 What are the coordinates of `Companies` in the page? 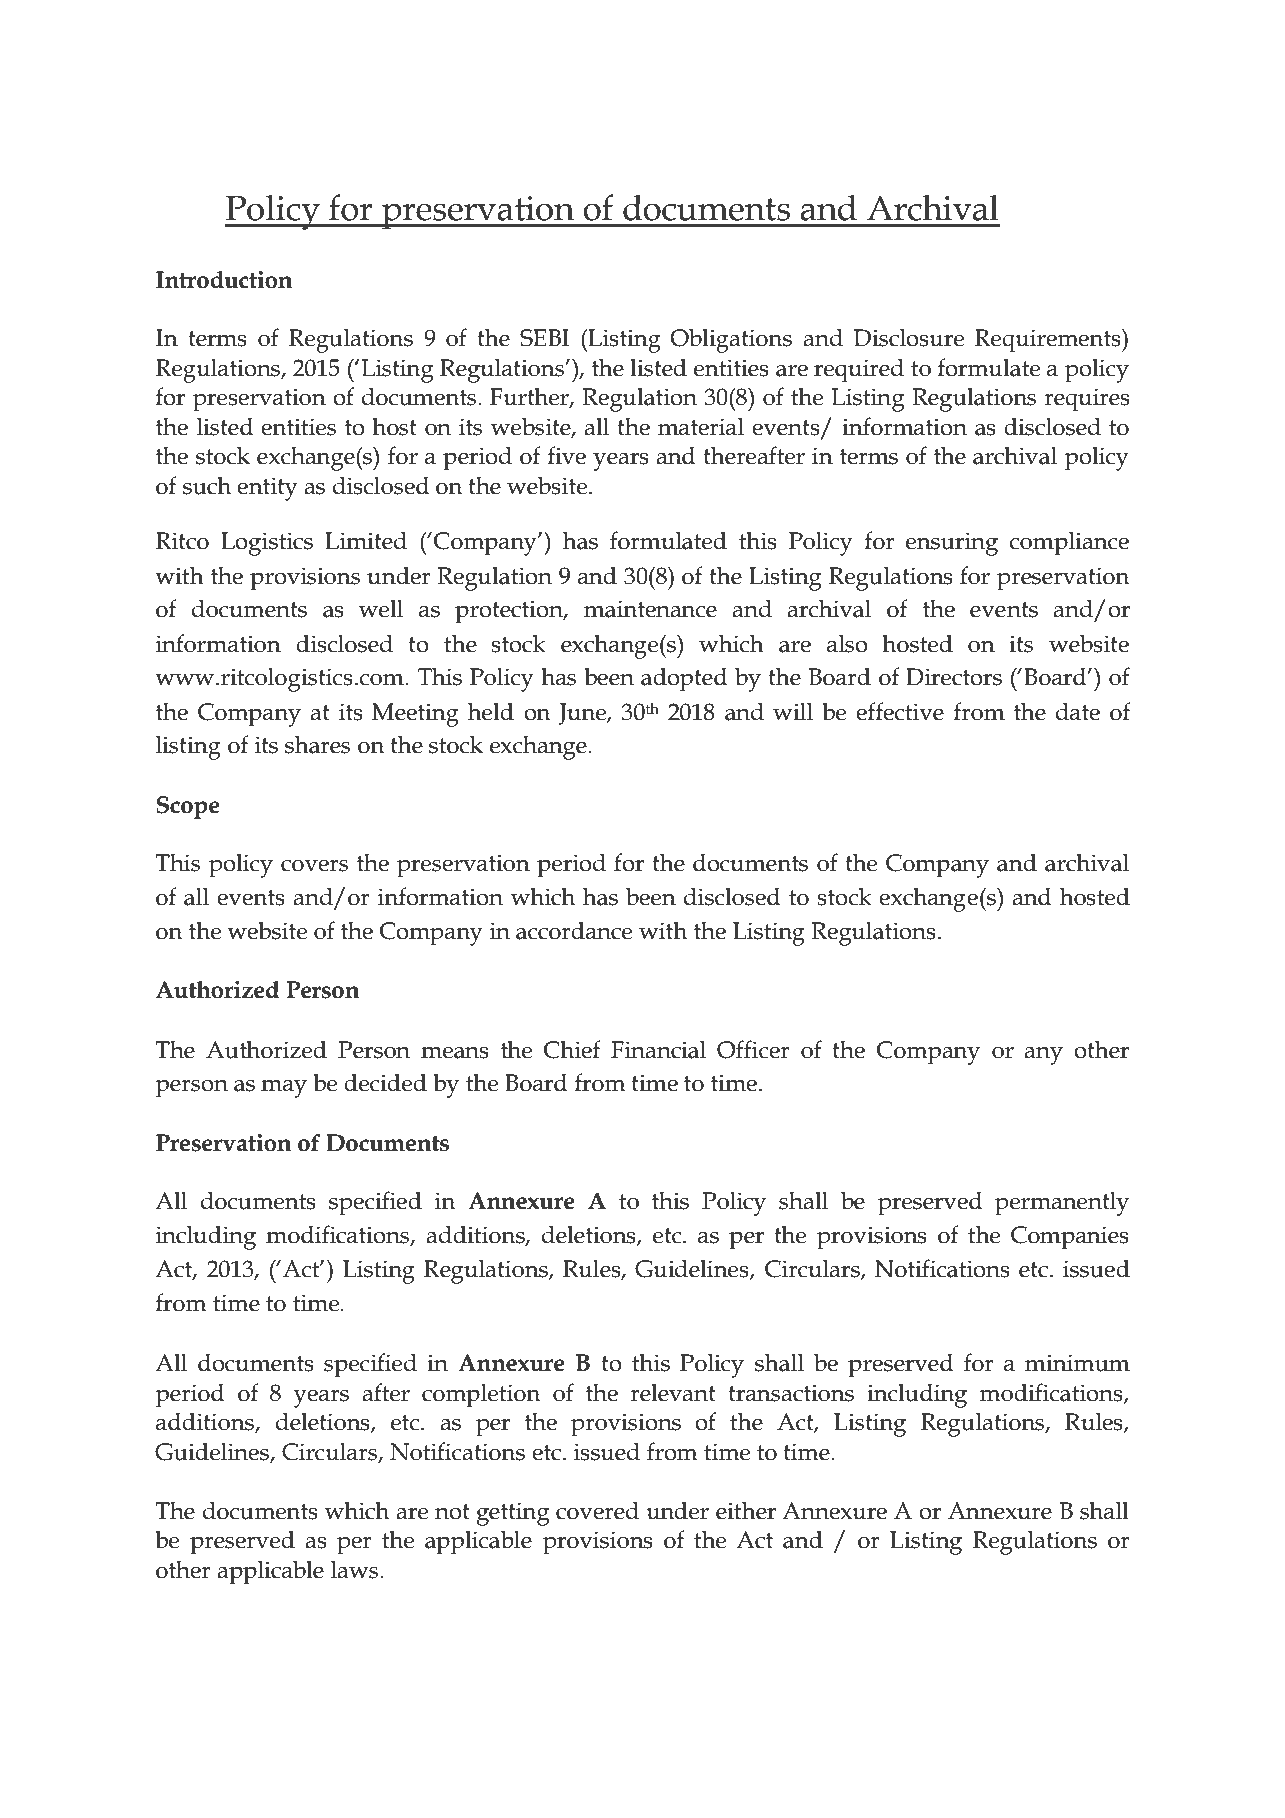 It's located at (1070, 1238).
